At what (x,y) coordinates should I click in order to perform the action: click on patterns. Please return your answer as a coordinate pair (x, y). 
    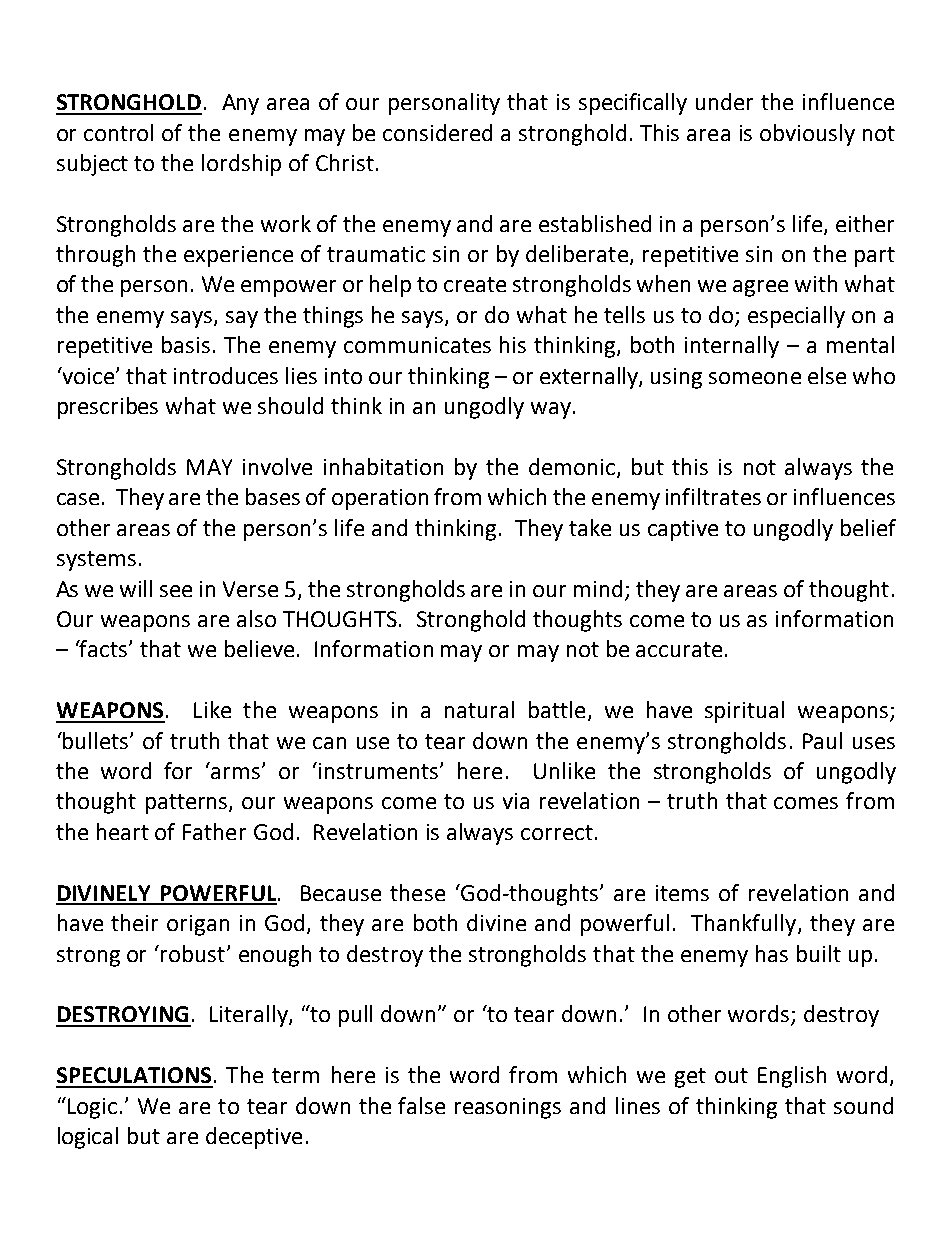
    Looking at the image, I should click on (188, 804).
